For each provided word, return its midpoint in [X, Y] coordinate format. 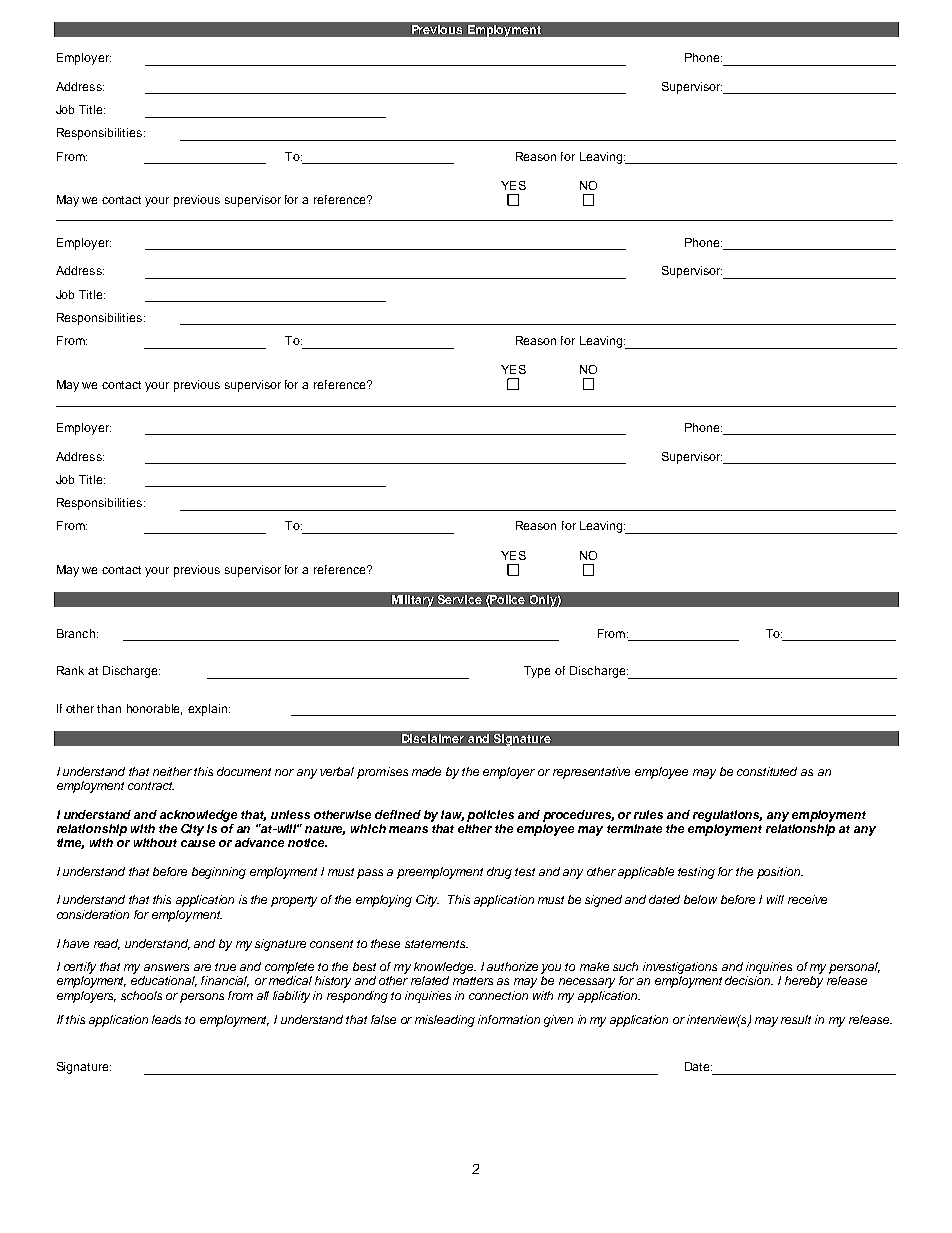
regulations [727, 816]
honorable [154, 709]
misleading [445, 1021]
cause [198, 843]
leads [166, 1019]
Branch [76, 633]
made [426, 771]
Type [537, 672]
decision [749, 980]
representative [591, 773]
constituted [767, 771]
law [452, 815]
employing [384, 901]
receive [807, 899]
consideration [93, 914]
